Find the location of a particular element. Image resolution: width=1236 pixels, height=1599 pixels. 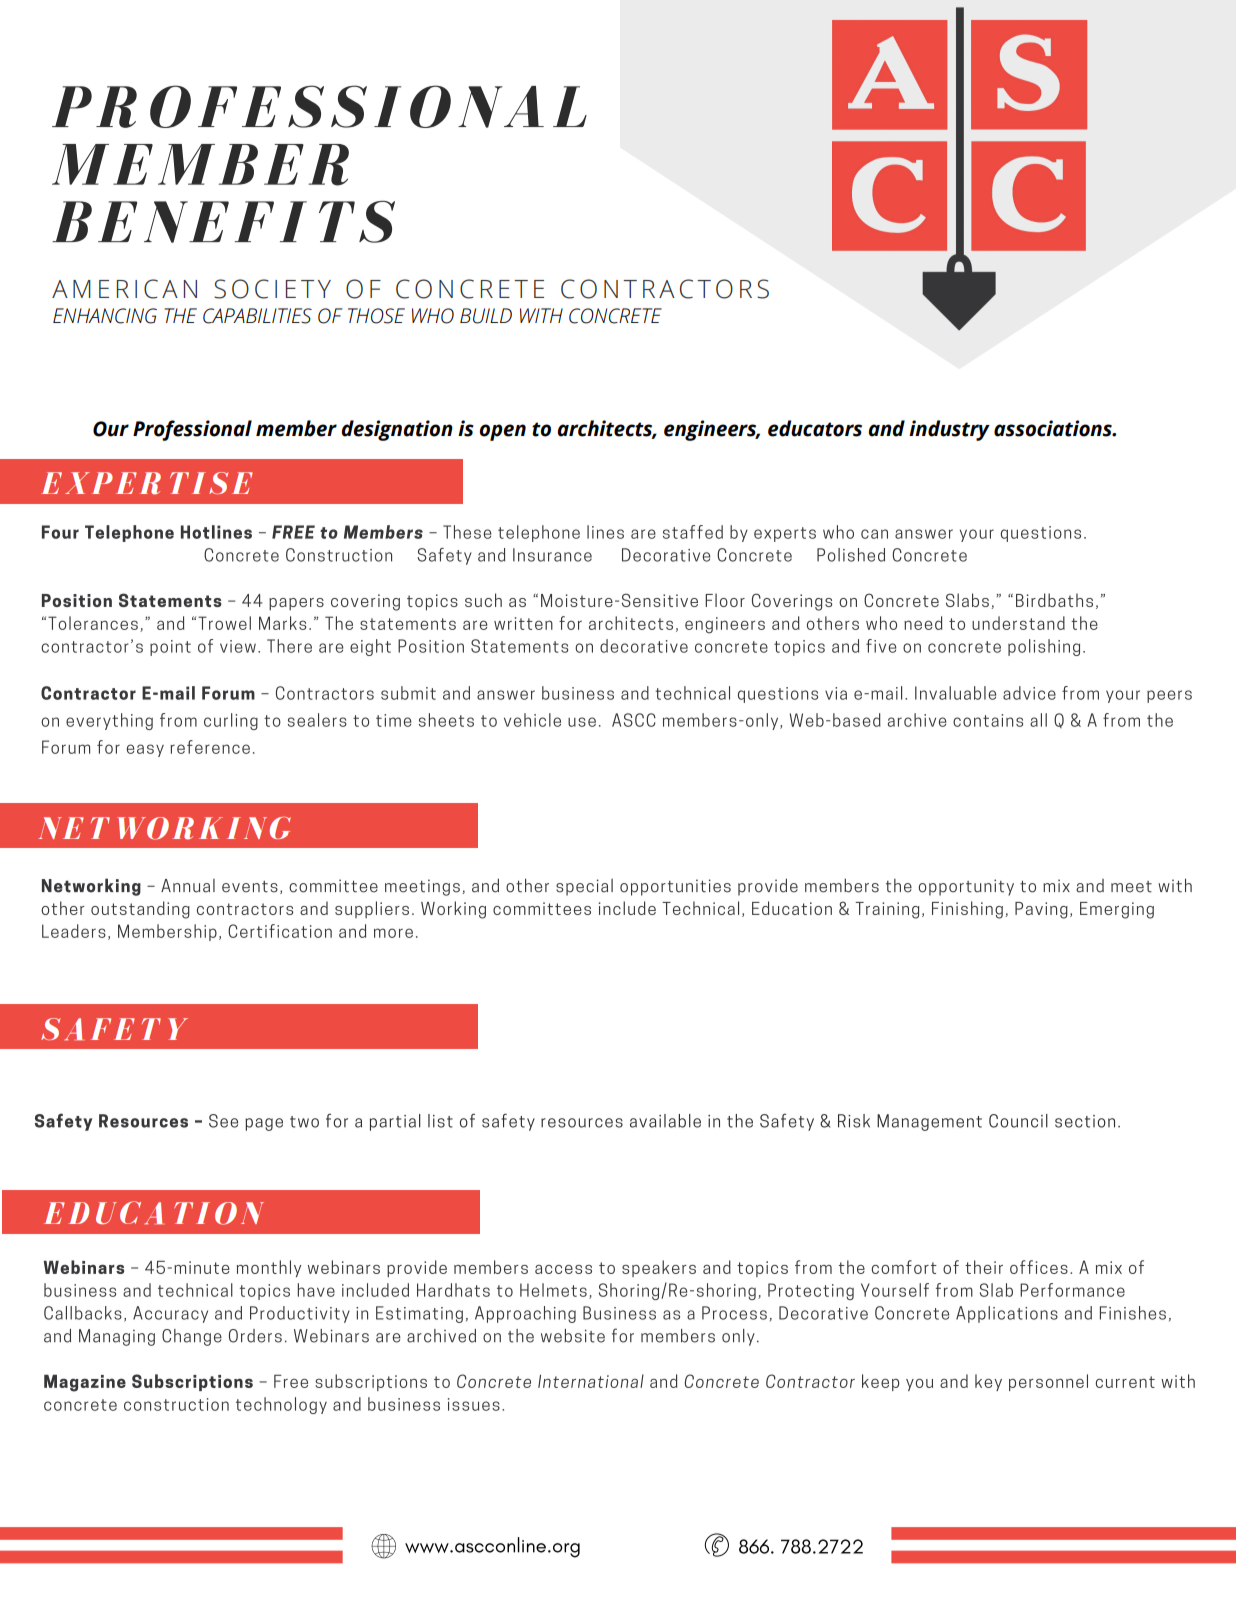

industry is located at coordinates (949, 430).
